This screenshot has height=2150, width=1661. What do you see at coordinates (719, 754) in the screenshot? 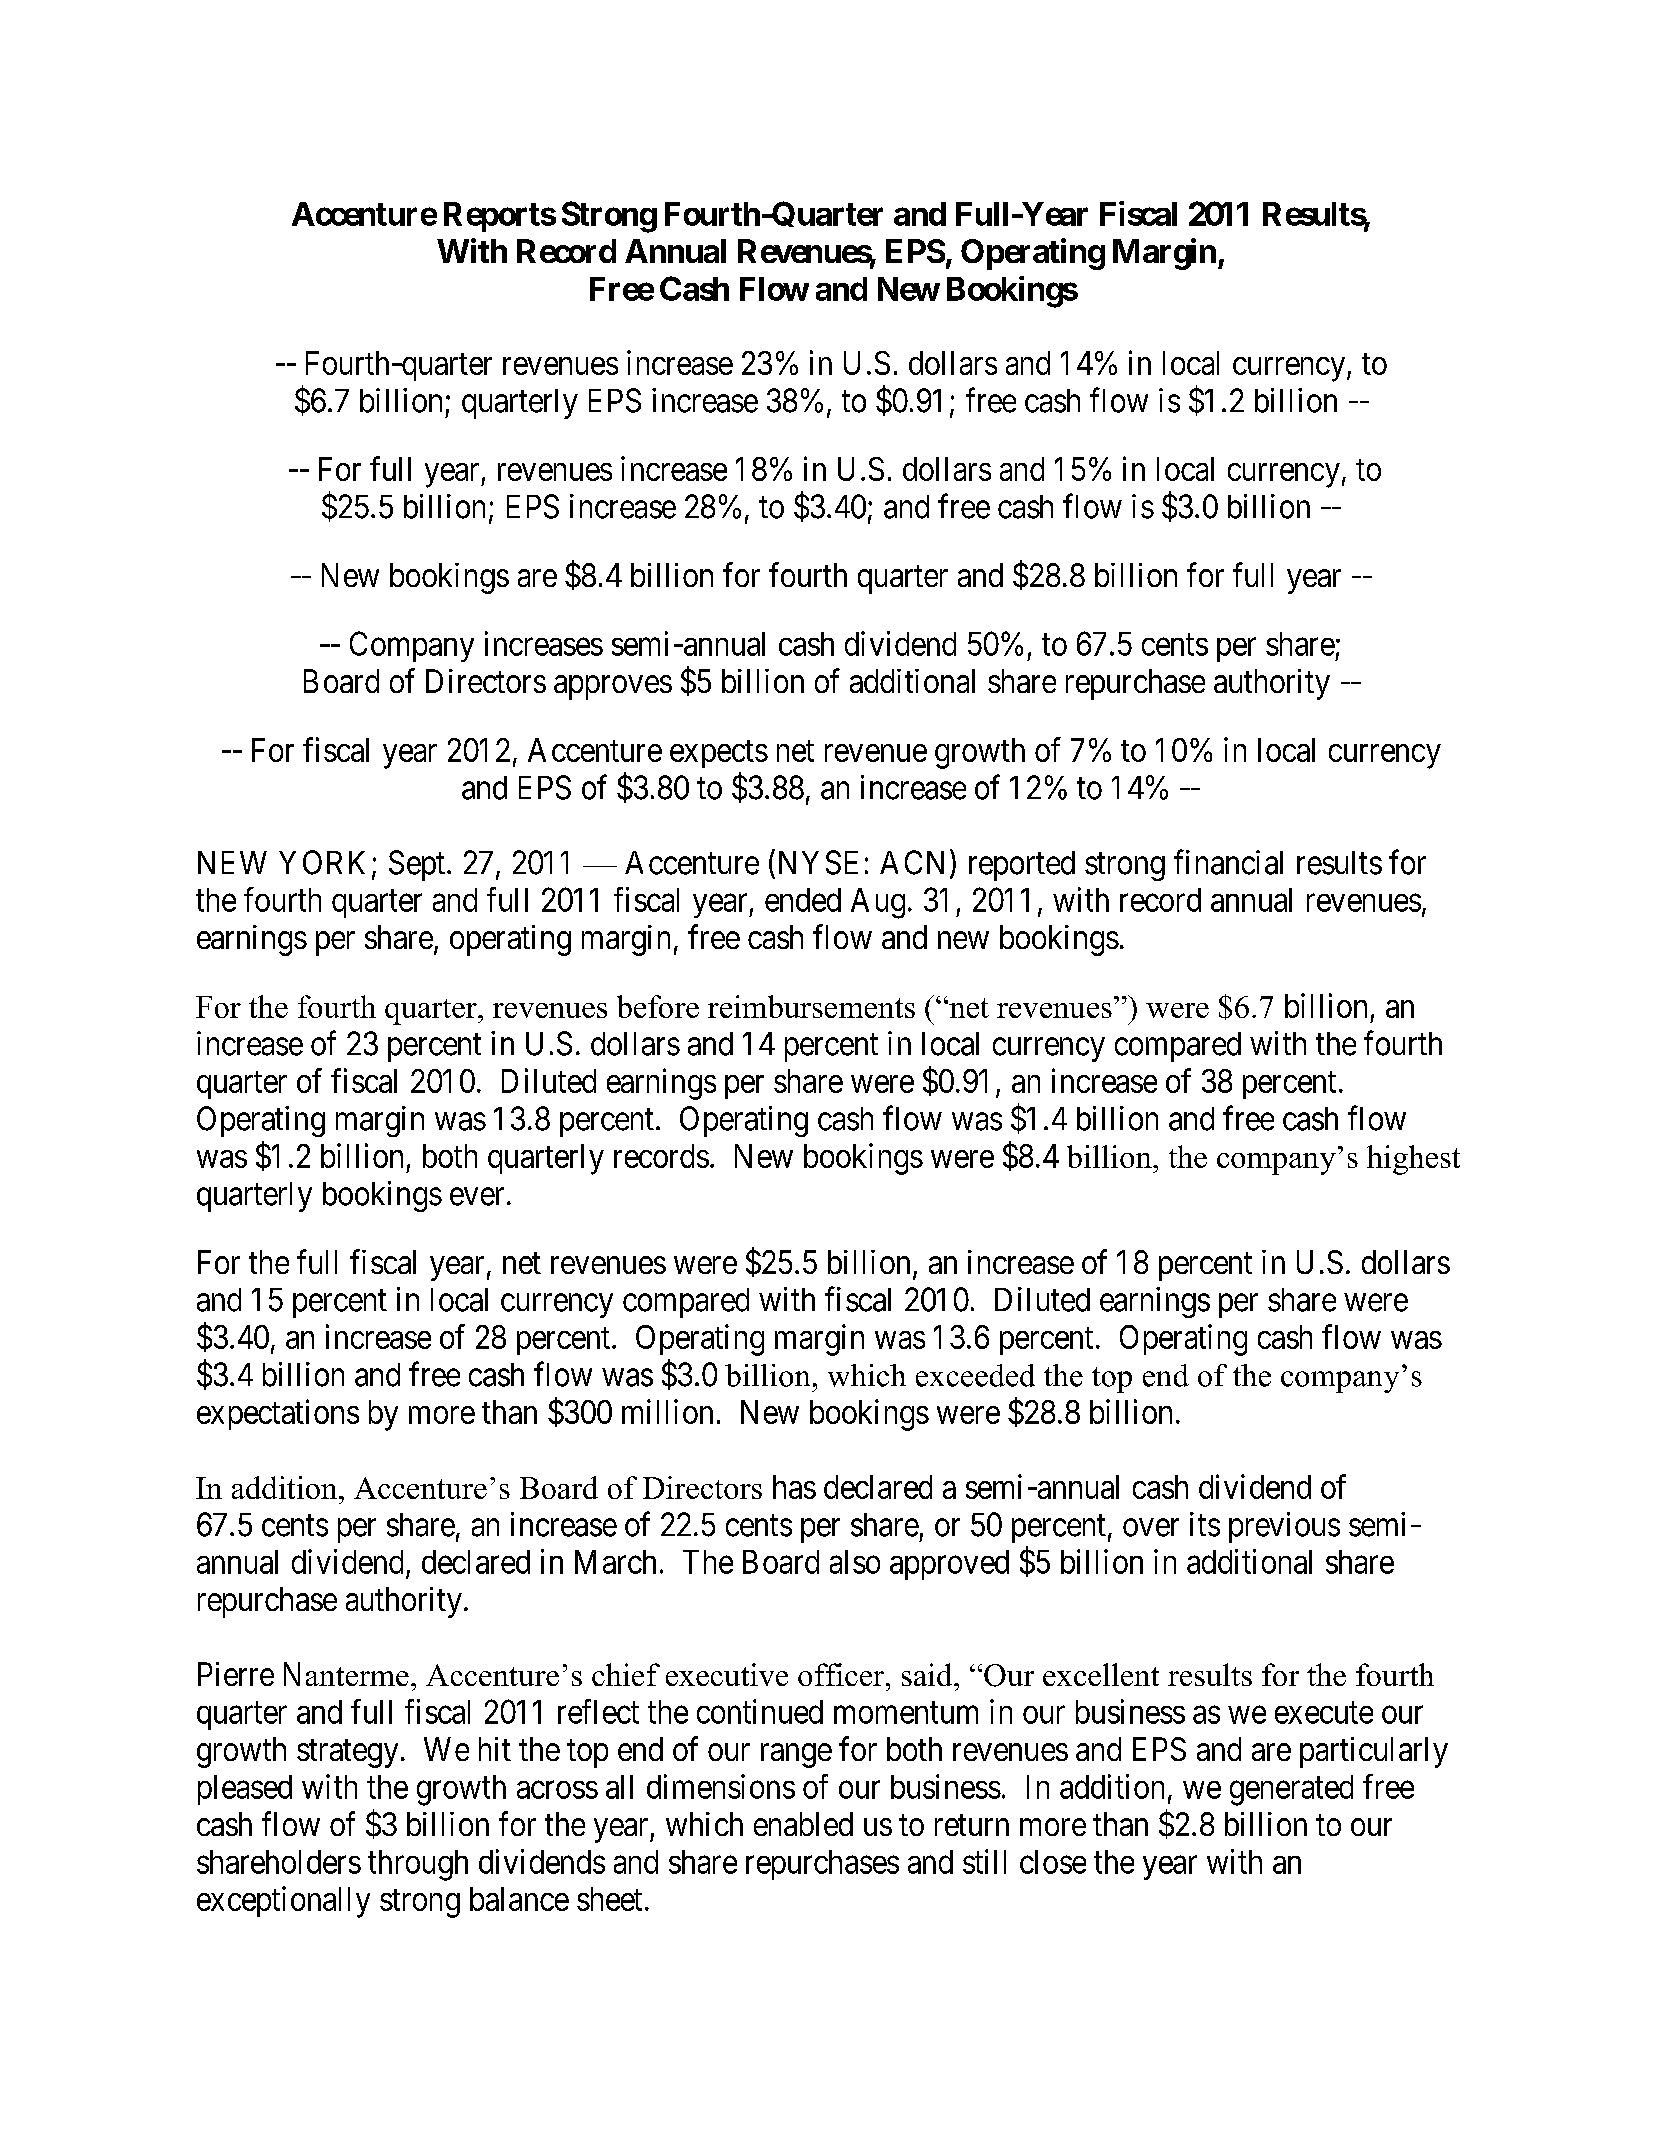
I see `expects` at bounding box center [719, 754].
